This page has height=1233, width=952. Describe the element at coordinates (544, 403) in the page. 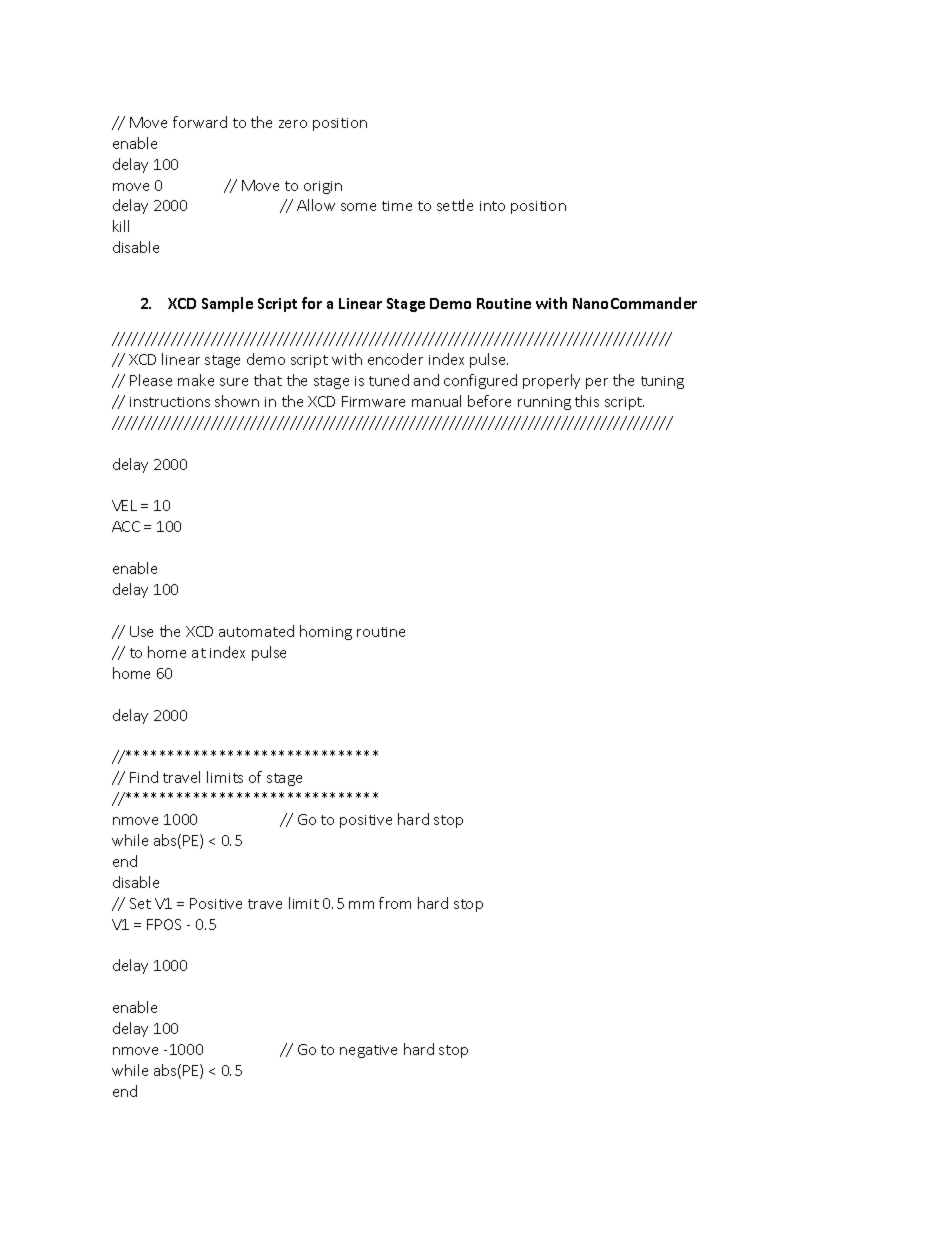

I see `running` at that location.
